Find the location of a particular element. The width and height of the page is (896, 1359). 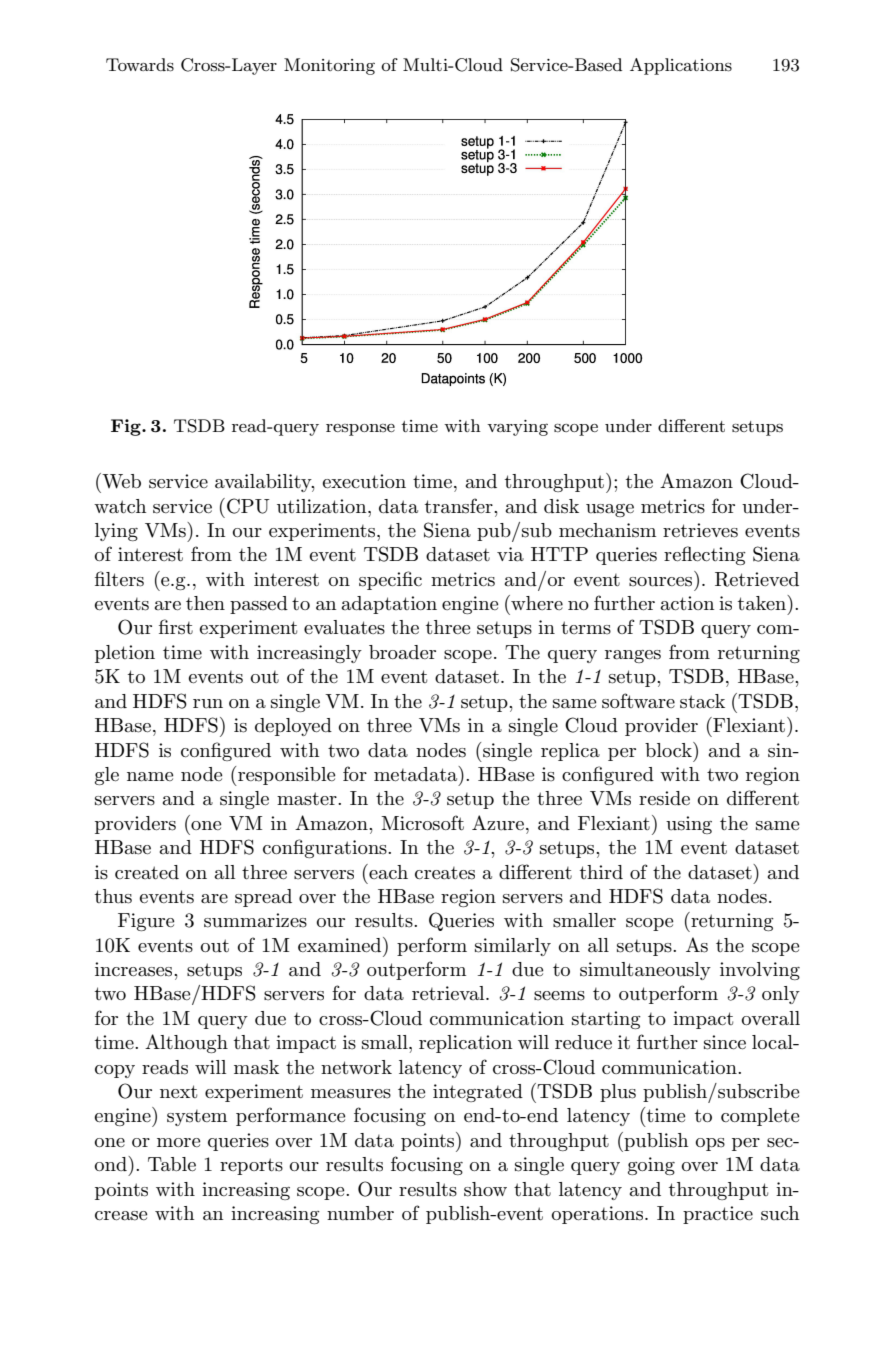

Microsoft is located at coordinates (422, 823).
